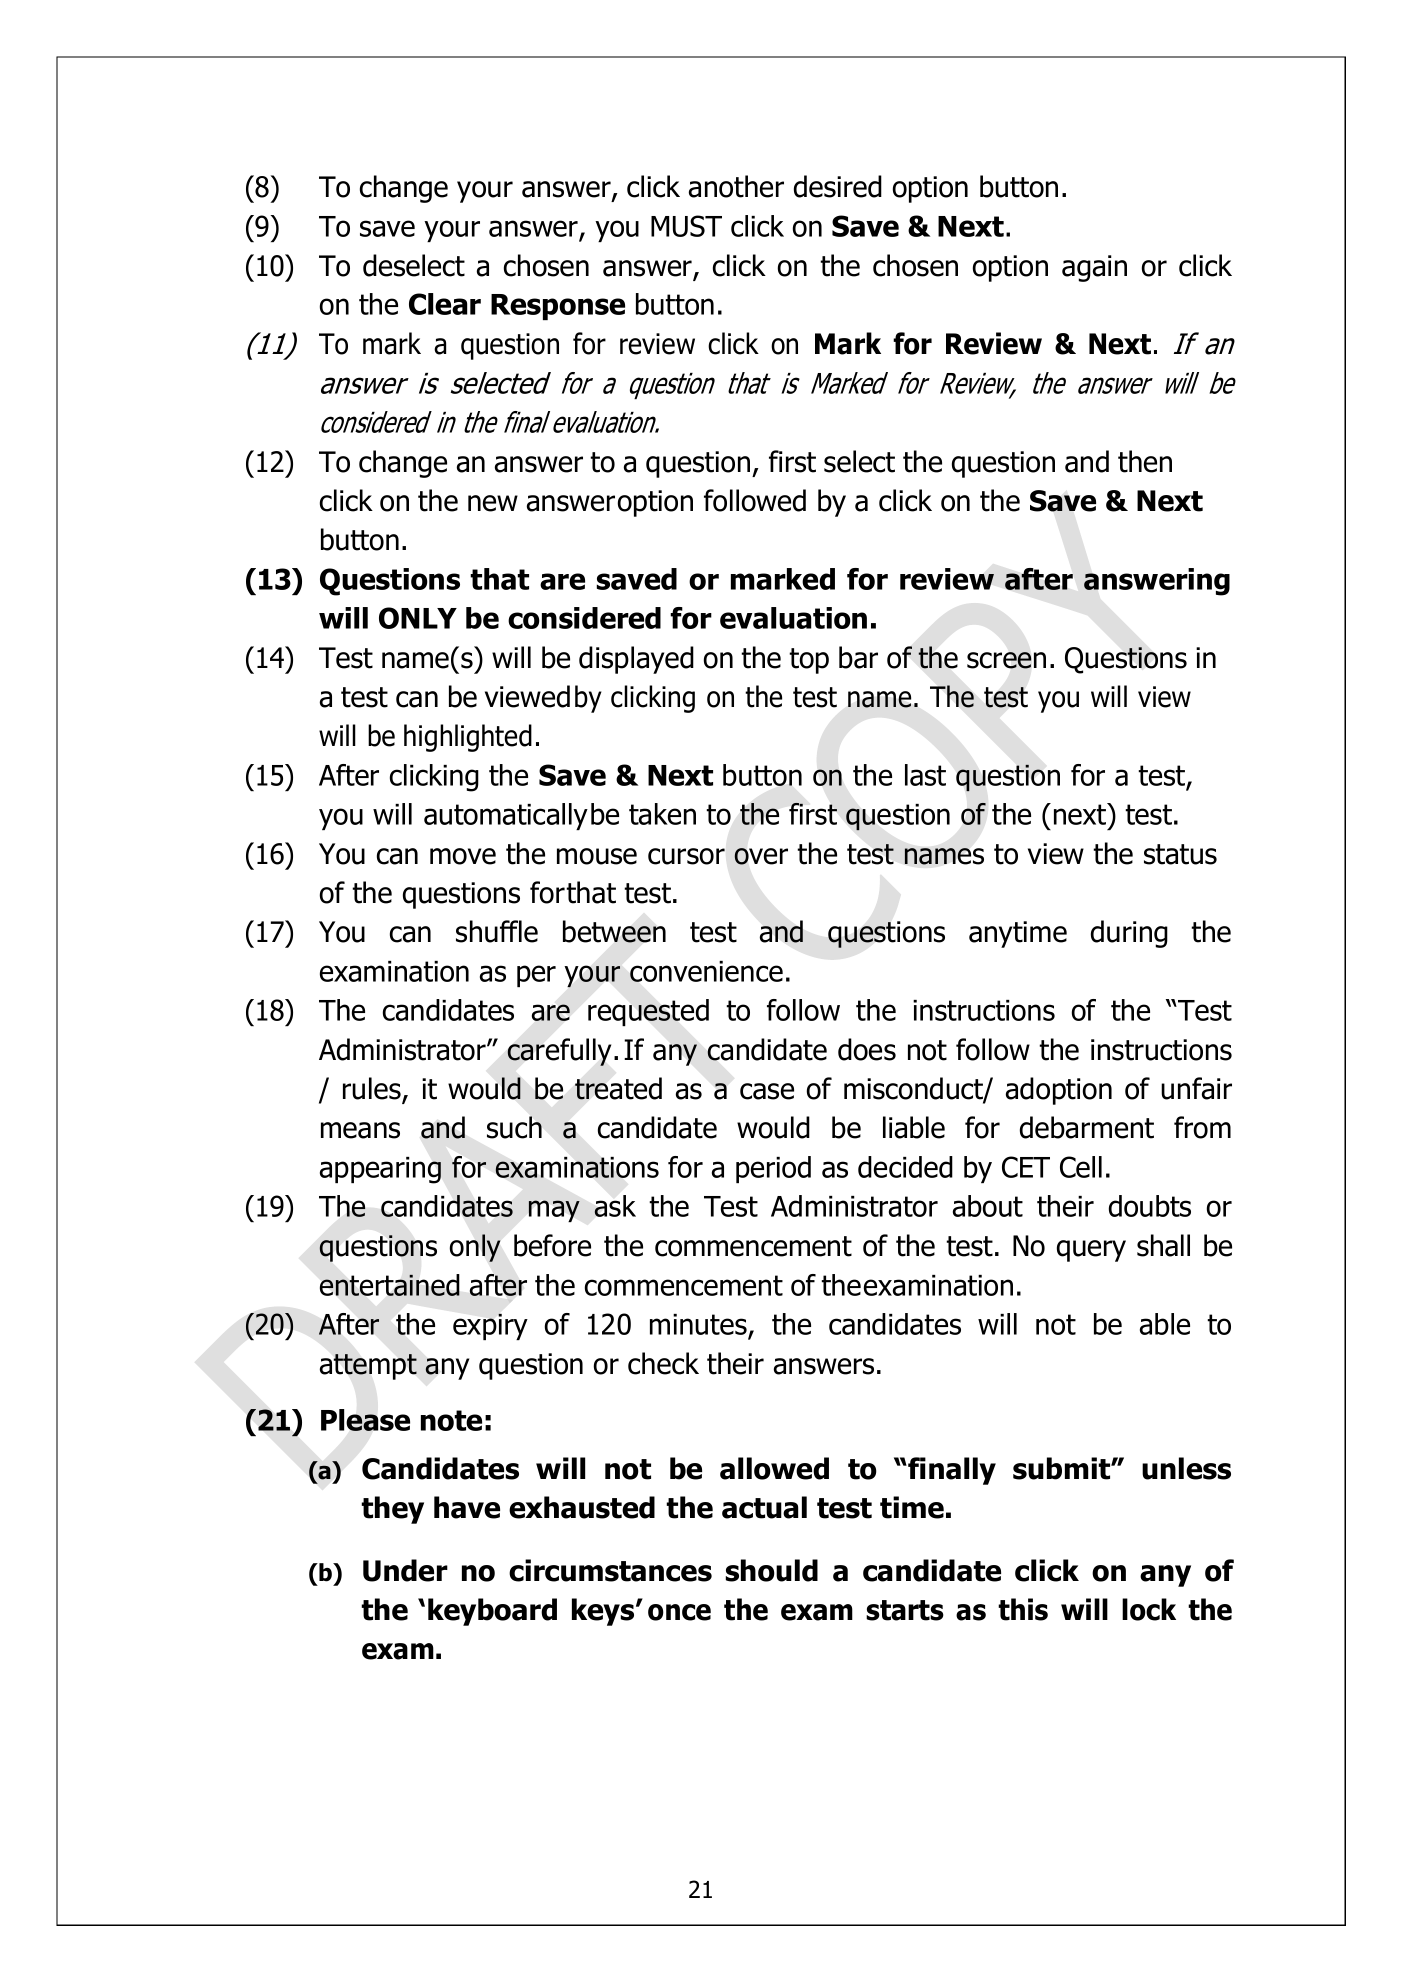  I want to click on over, so click(761, 856).
